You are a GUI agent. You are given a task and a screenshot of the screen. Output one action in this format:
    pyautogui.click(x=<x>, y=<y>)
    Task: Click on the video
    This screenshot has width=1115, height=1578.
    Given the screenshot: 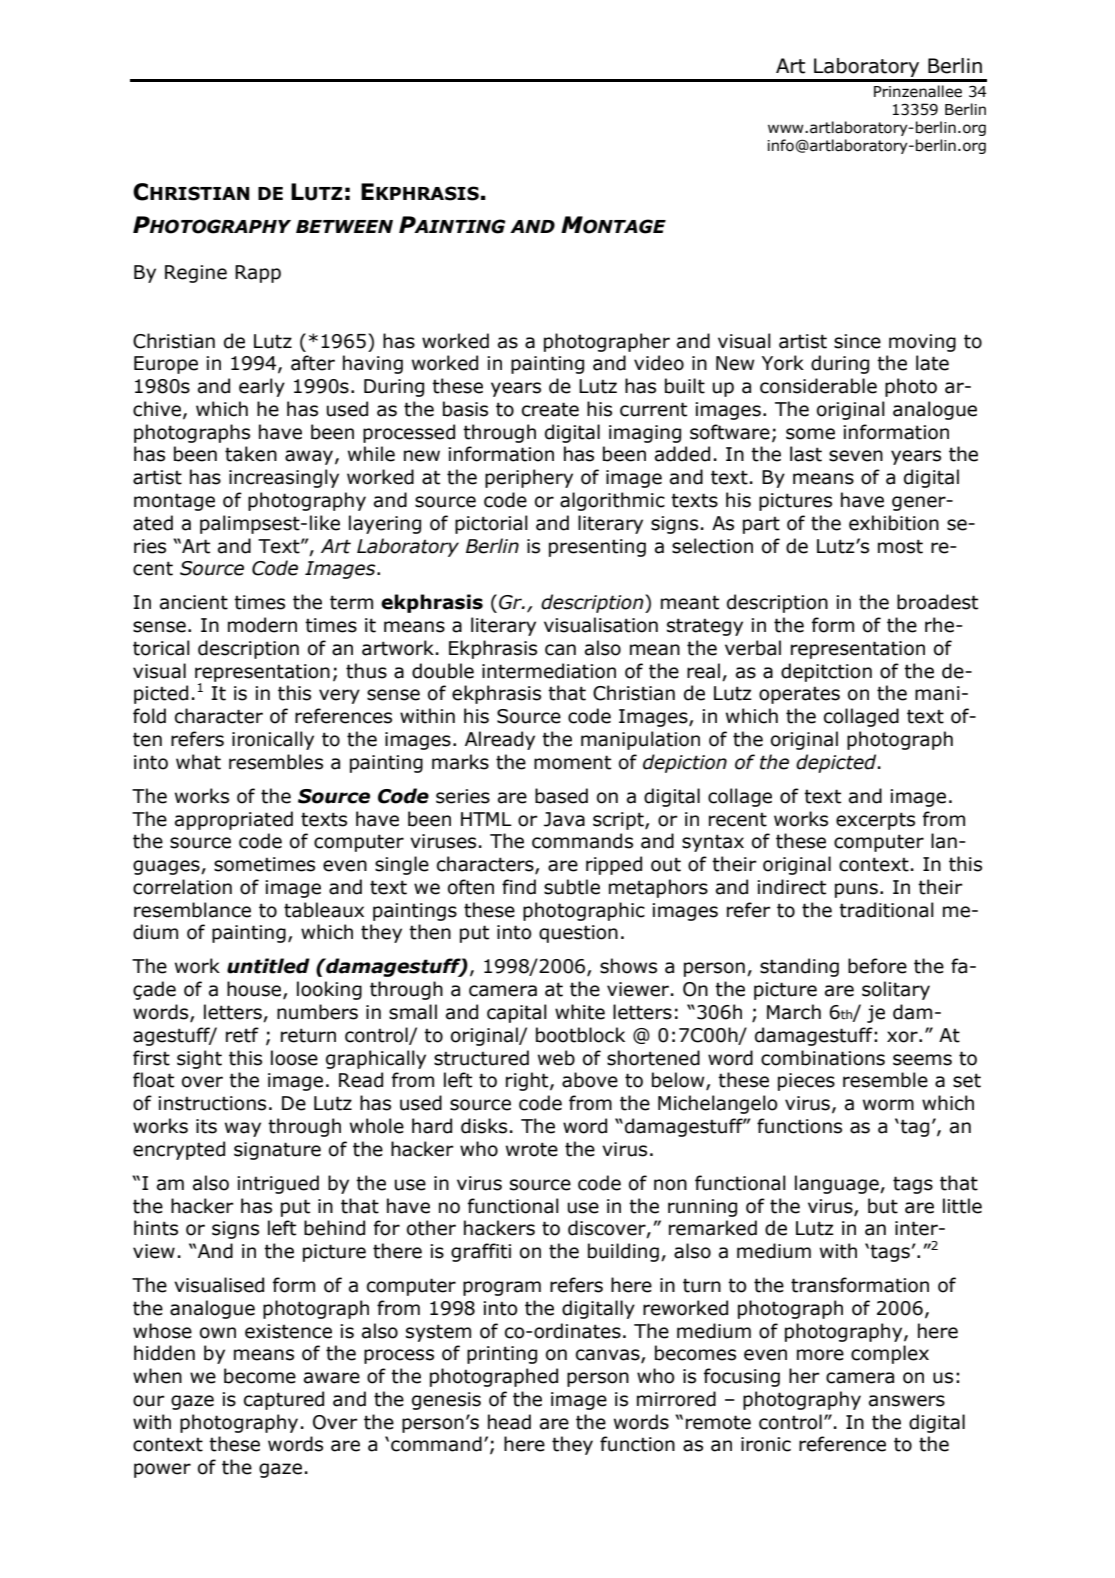 What is the action you would take?
    pyautogui.click(x=659, y=363)
